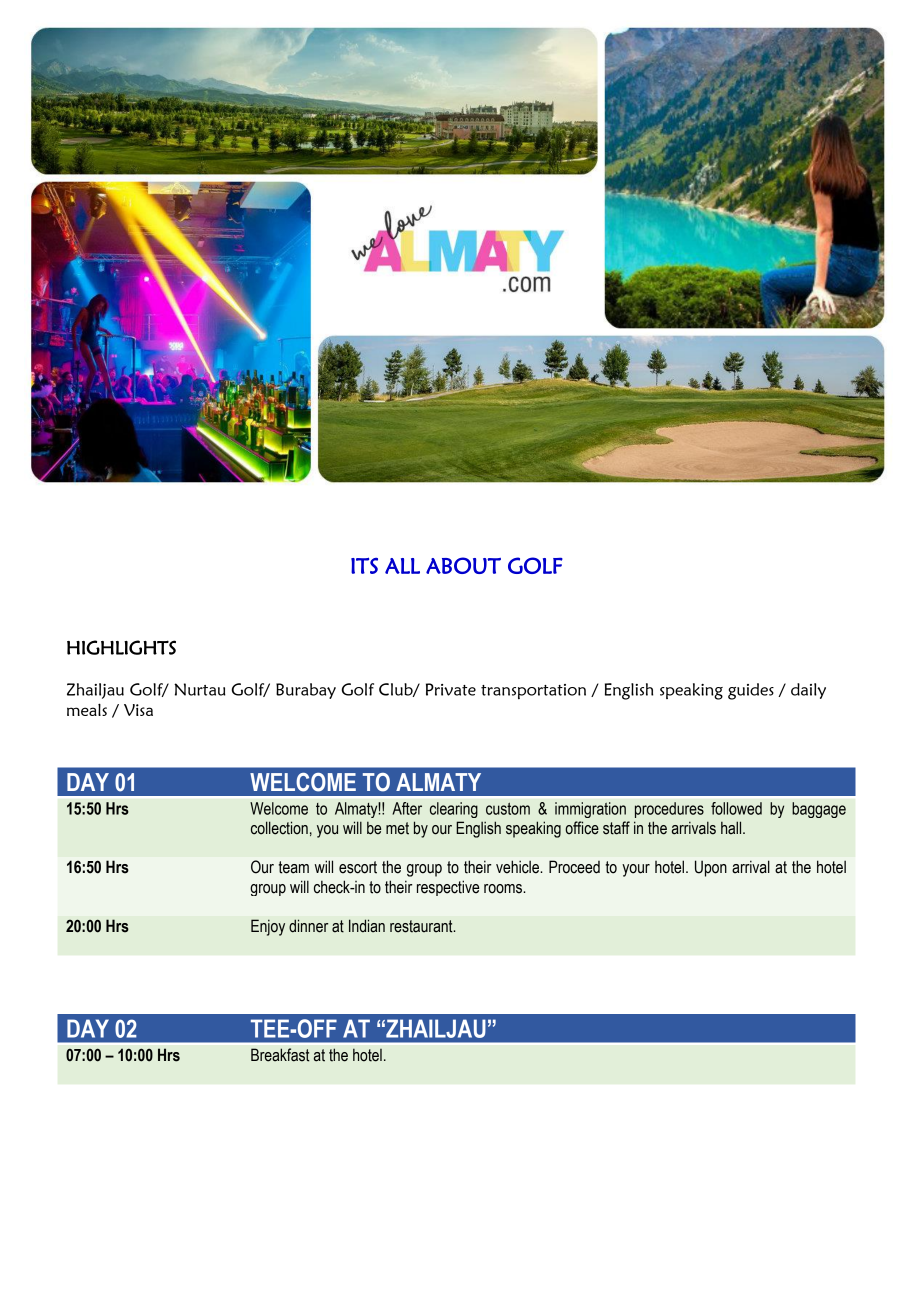 This document has width=924, height=1308. Describe the element at coordinates (454, 810) in the document. I see `clearing` at that location.
